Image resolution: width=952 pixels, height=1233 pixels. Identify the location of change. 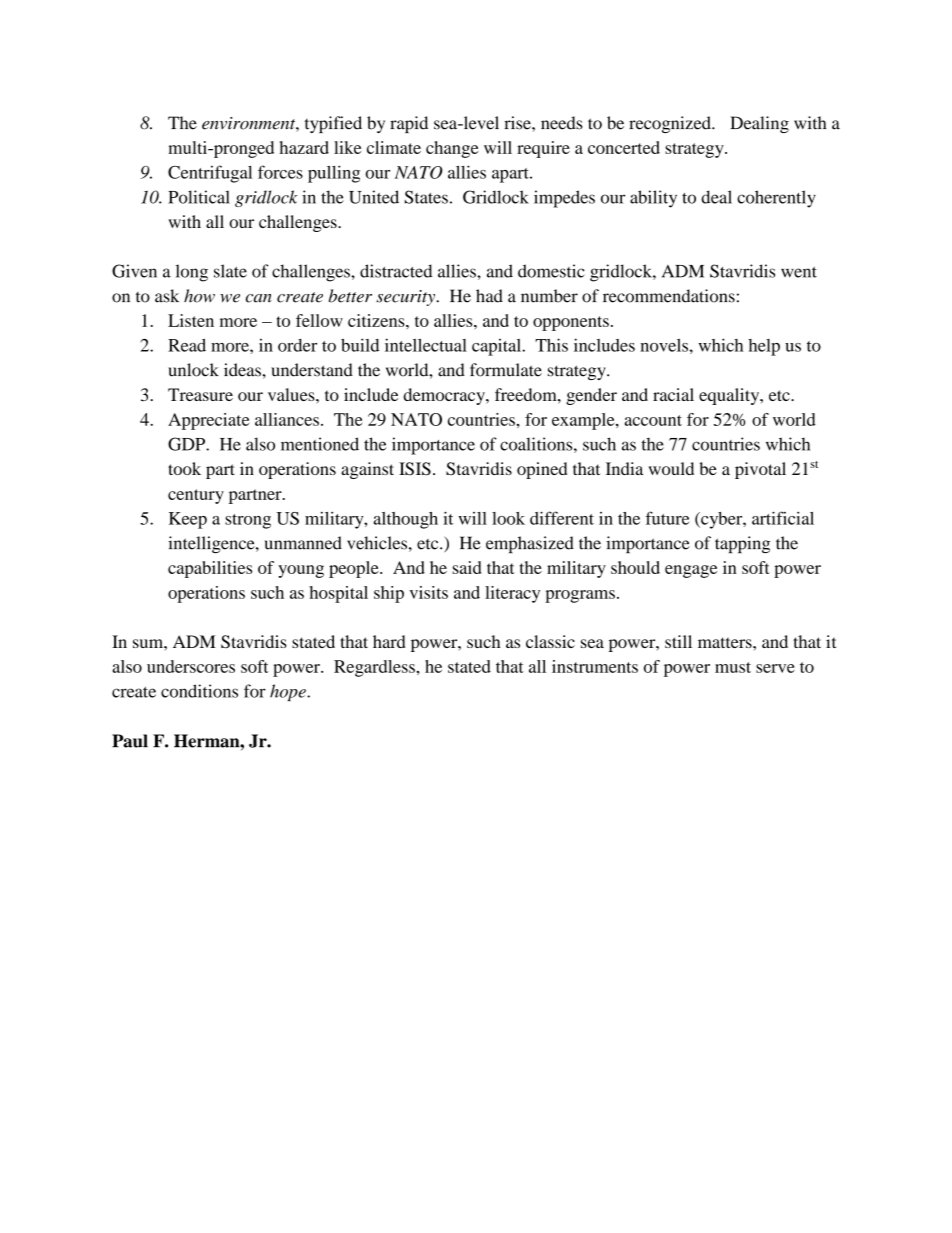
(452, 149).
